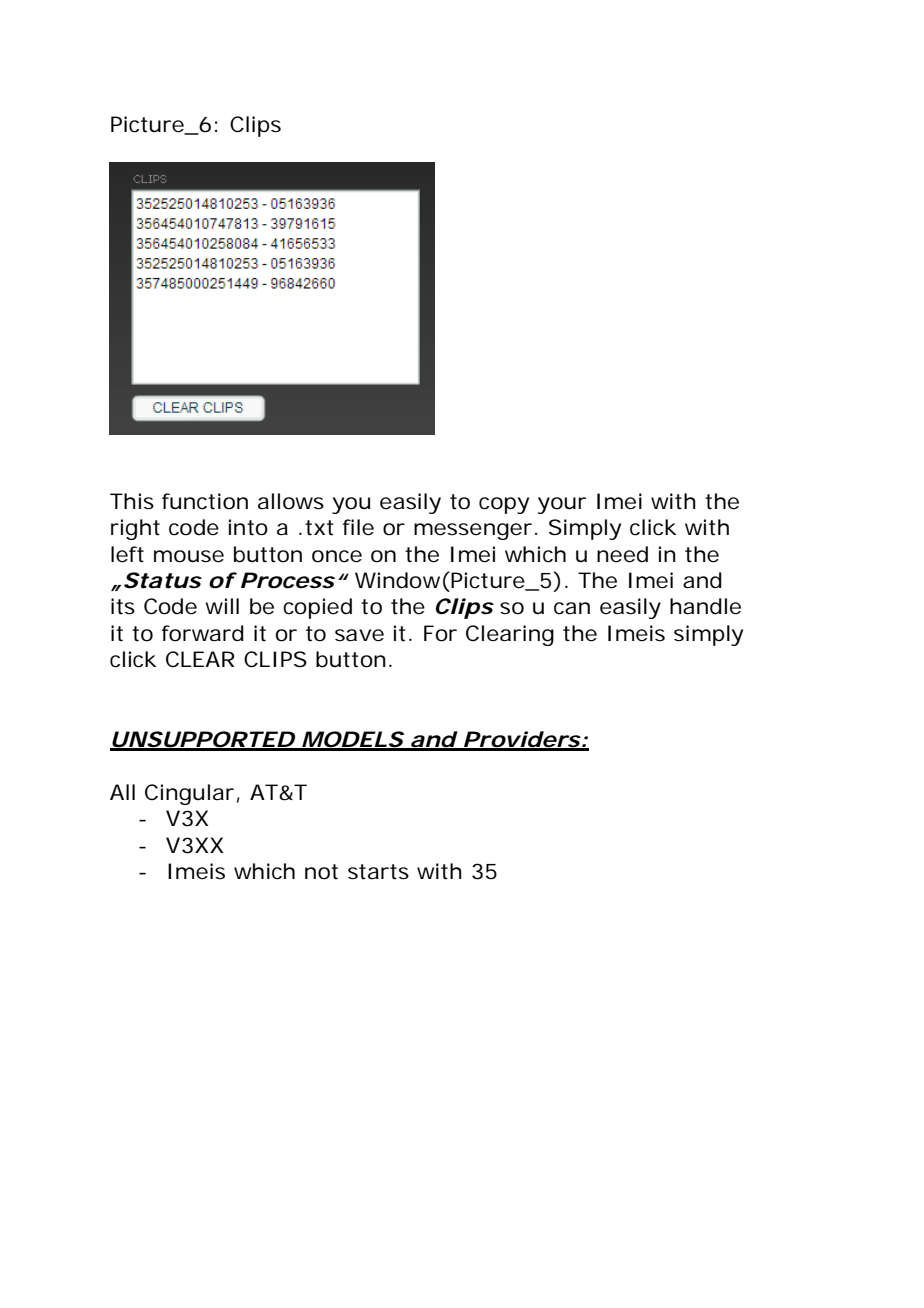 This document has width=924, height=1308. Describe the element at coordinates (189, 794) in the document. I see `Cingular` at that location.
